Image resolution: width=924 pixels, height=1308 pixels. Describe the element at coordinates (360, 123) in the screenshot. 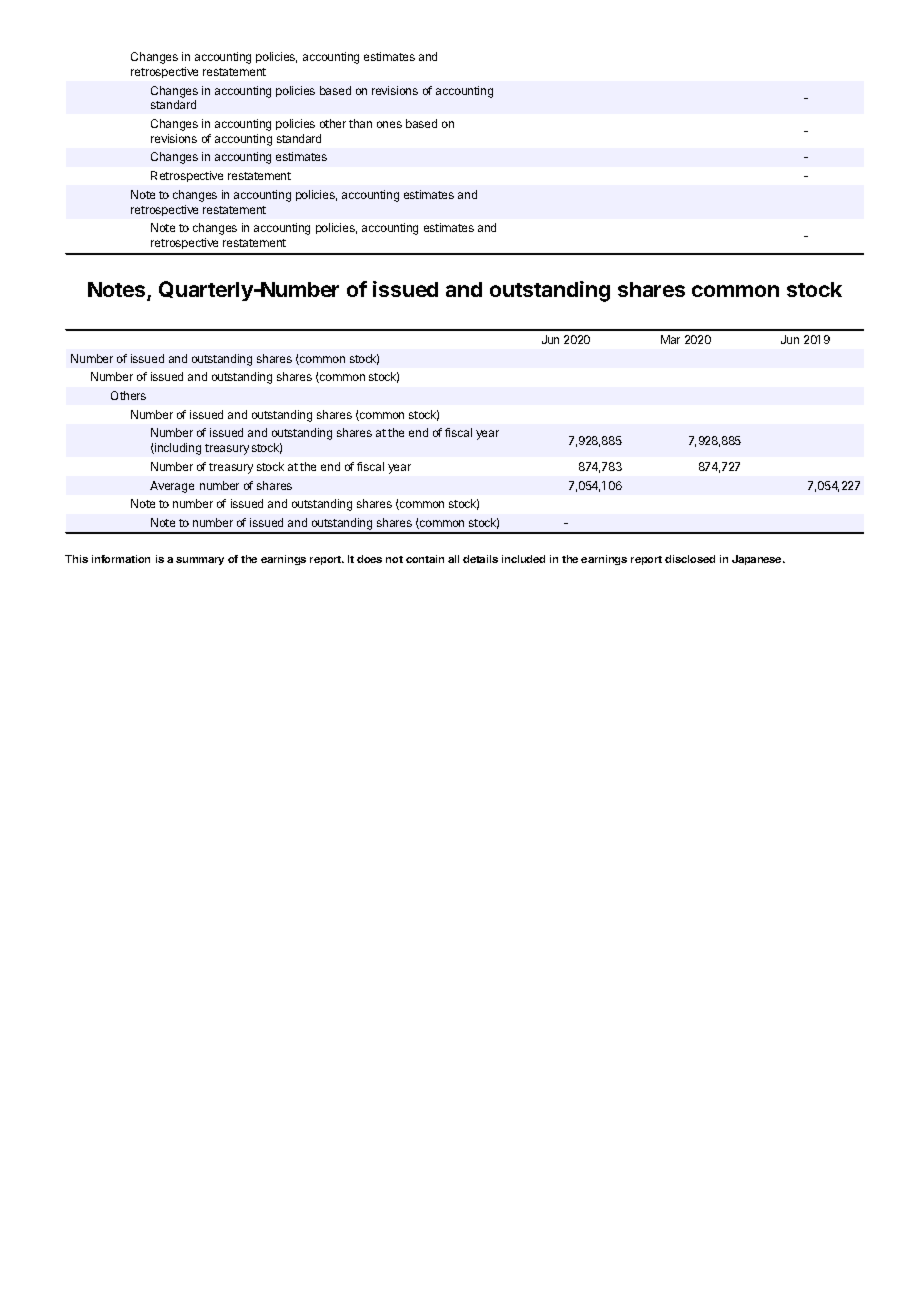

I see `than` at that location.
